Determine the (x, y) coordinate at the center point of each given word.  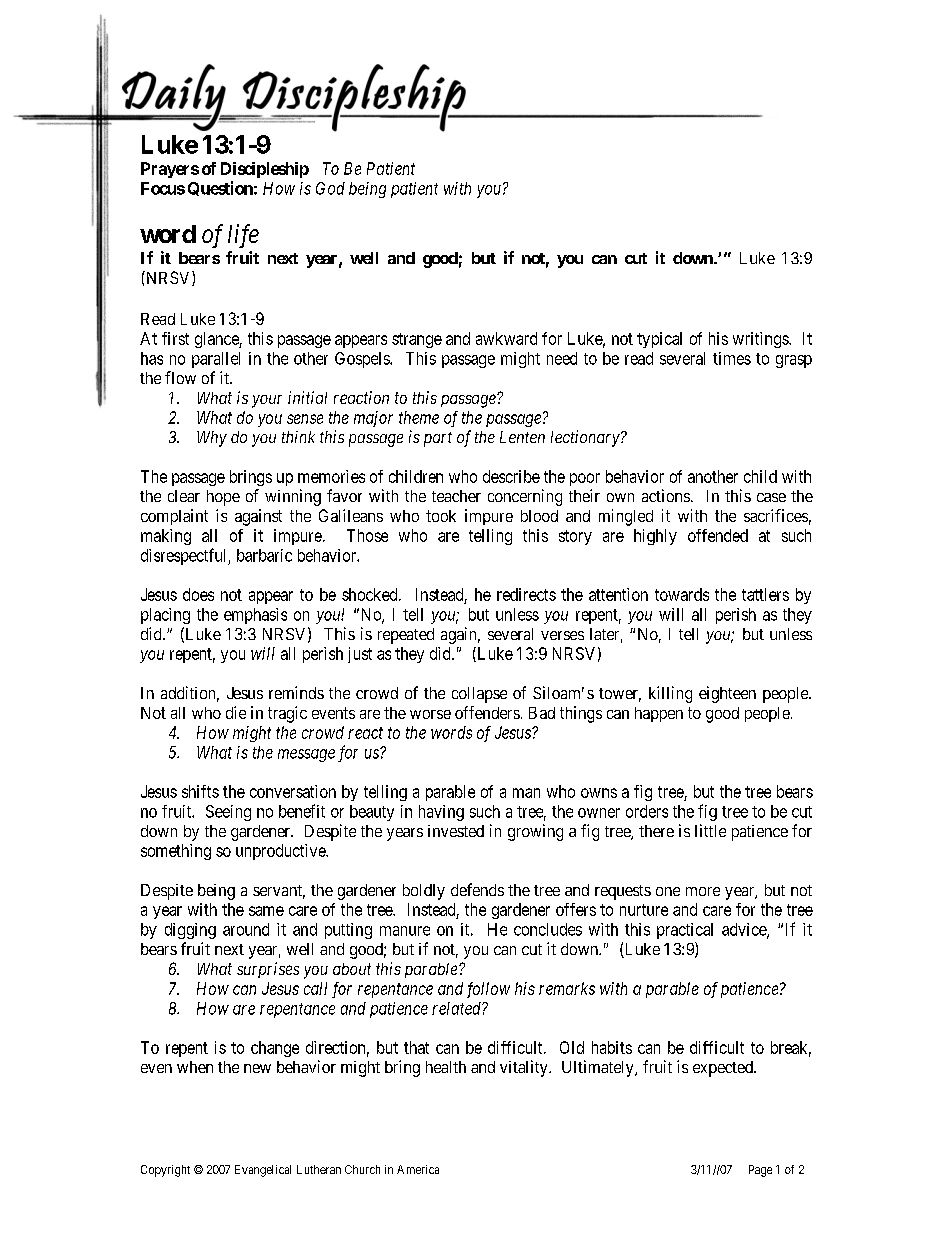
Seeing (228, 813)
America (418, 1169)
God (330, 188)
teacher (456, 496)
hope (223, 498)
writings (761, 340)
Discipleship (265, 170)
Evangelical (263, 1171)
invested (456, 831)
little (710, 830)
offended (718, 535)
